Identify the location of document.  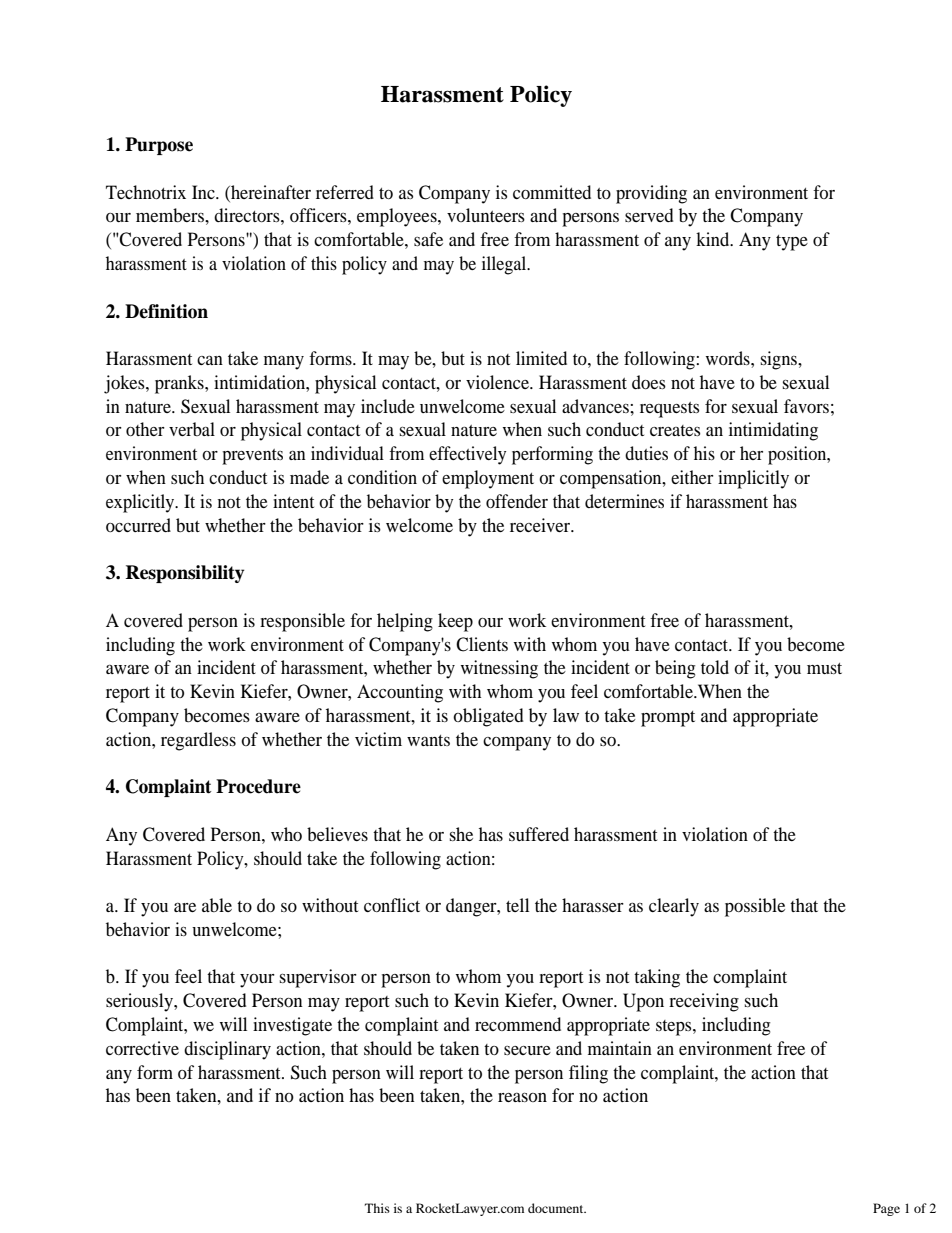
(557, 1208).
